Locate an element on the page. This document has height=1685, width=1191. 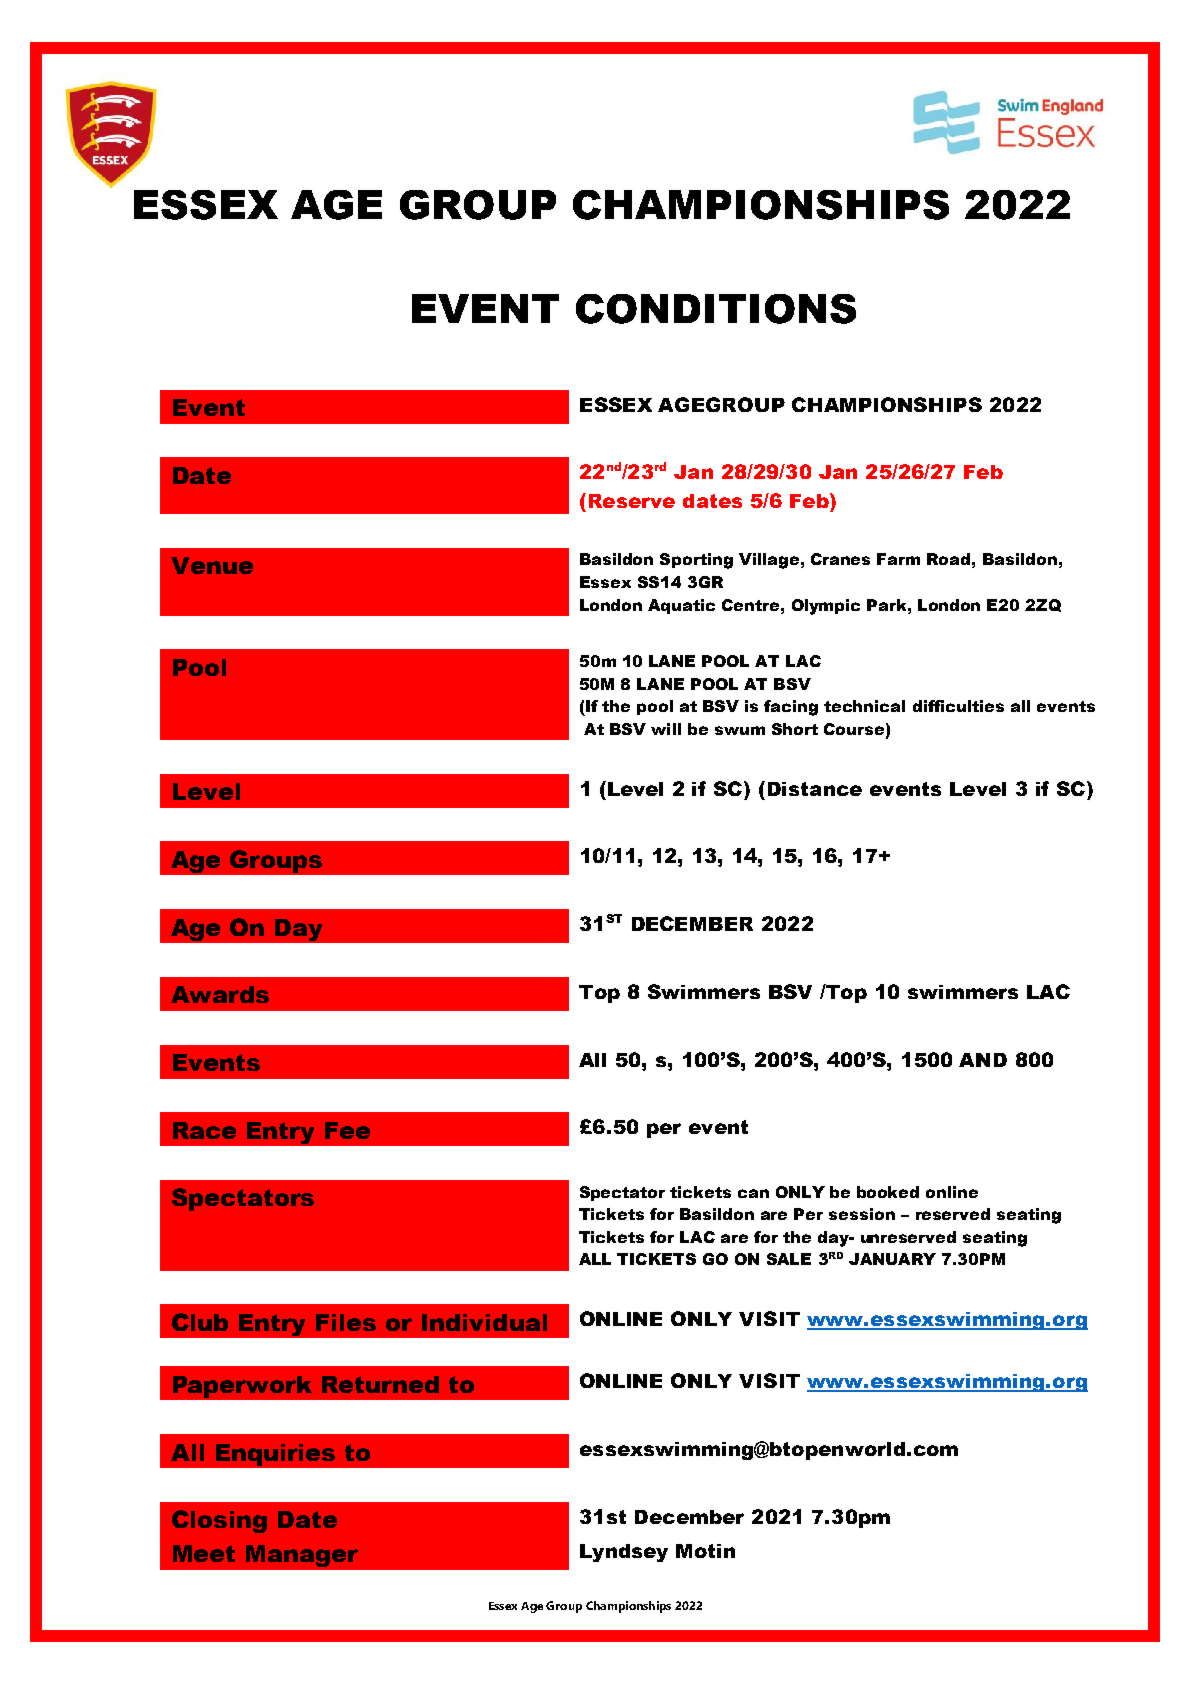
Awards is located at coordinates (220, 994).
